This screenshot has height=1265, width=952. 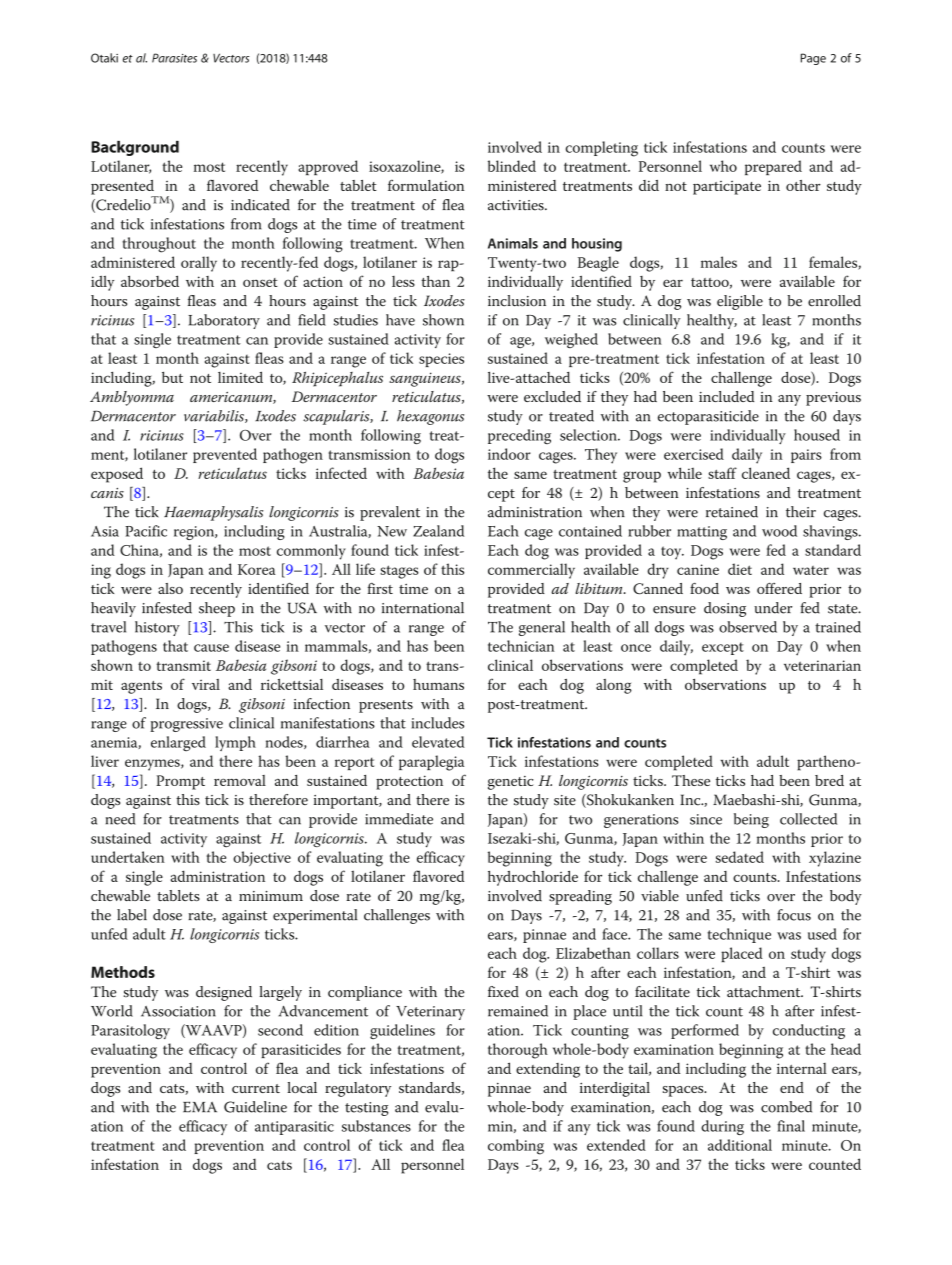 I want to click on preceding, so click(x=519, y=436).
